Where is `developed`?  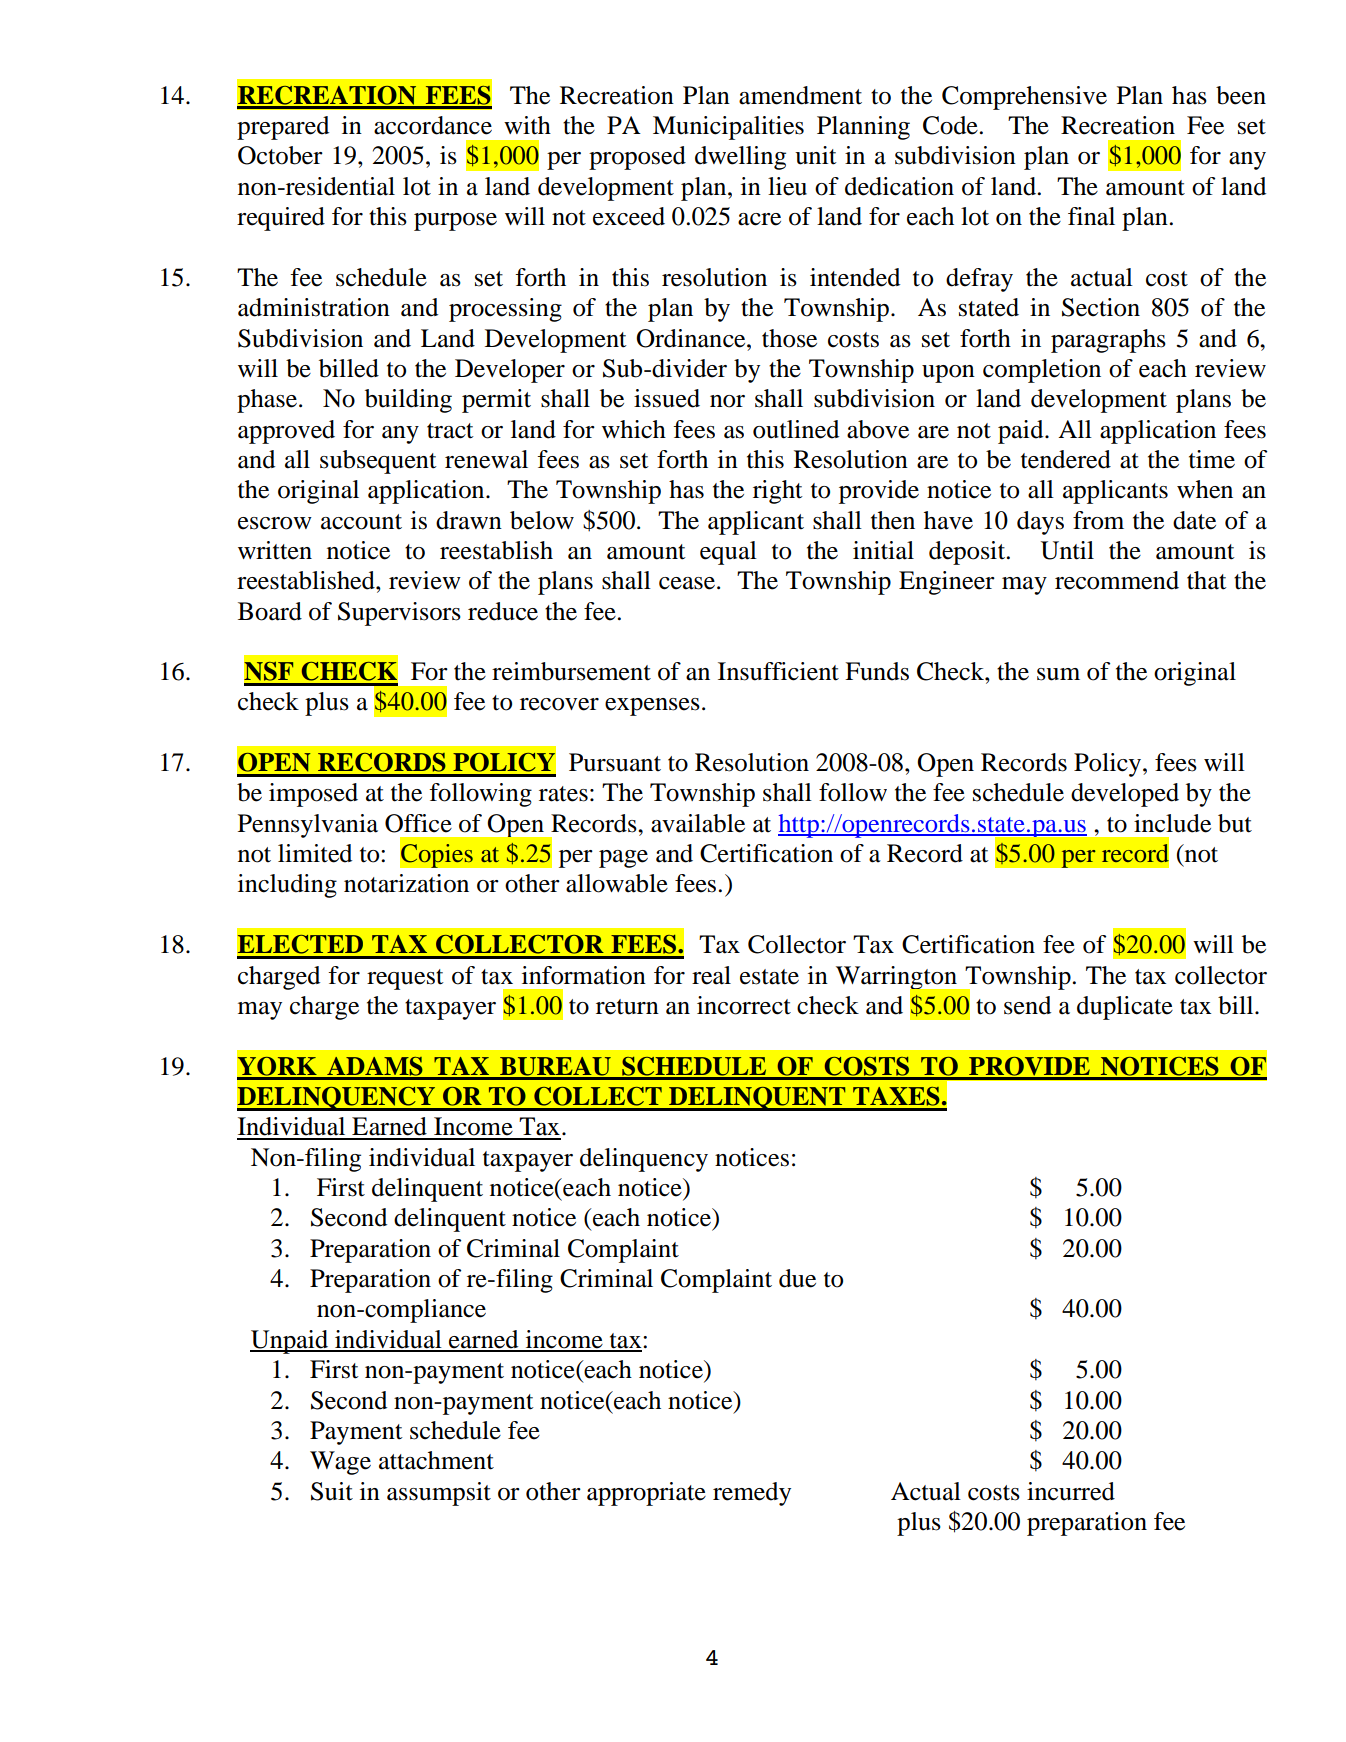
developed is located at coordinates (1125, 795).
